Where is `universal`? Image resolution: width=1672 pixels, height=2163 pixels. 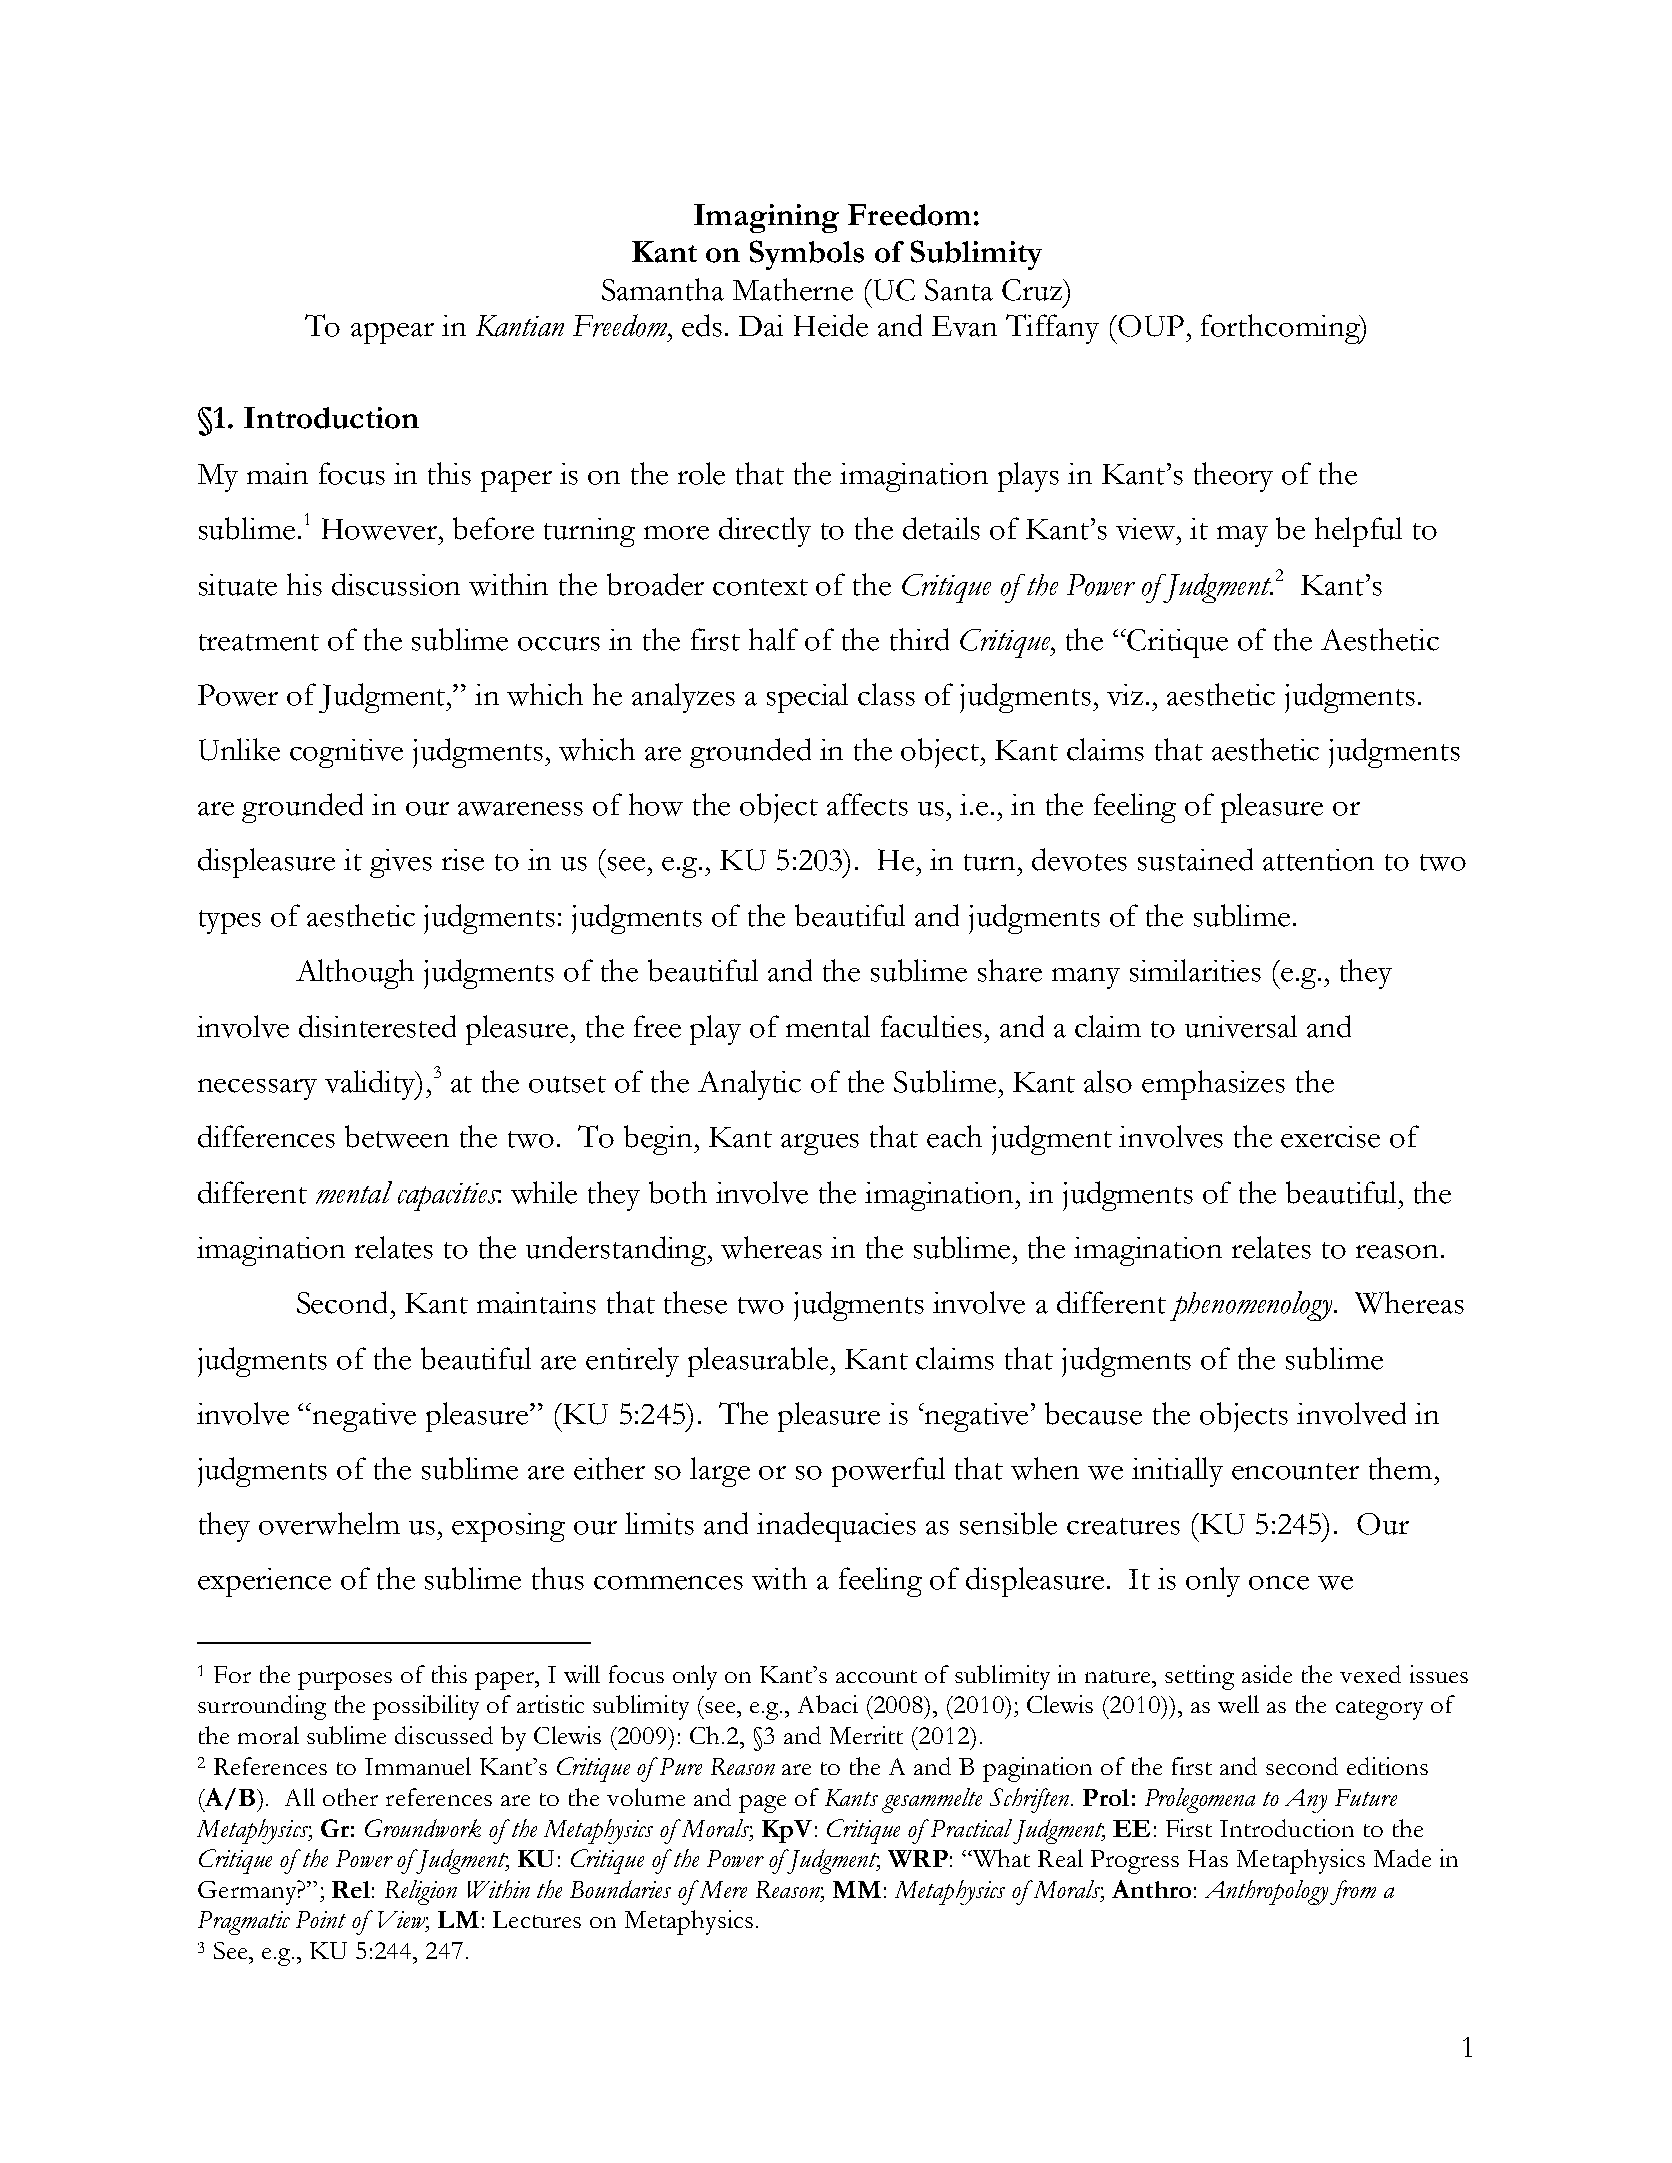 universal is located at coordinates (1241, 1026).
